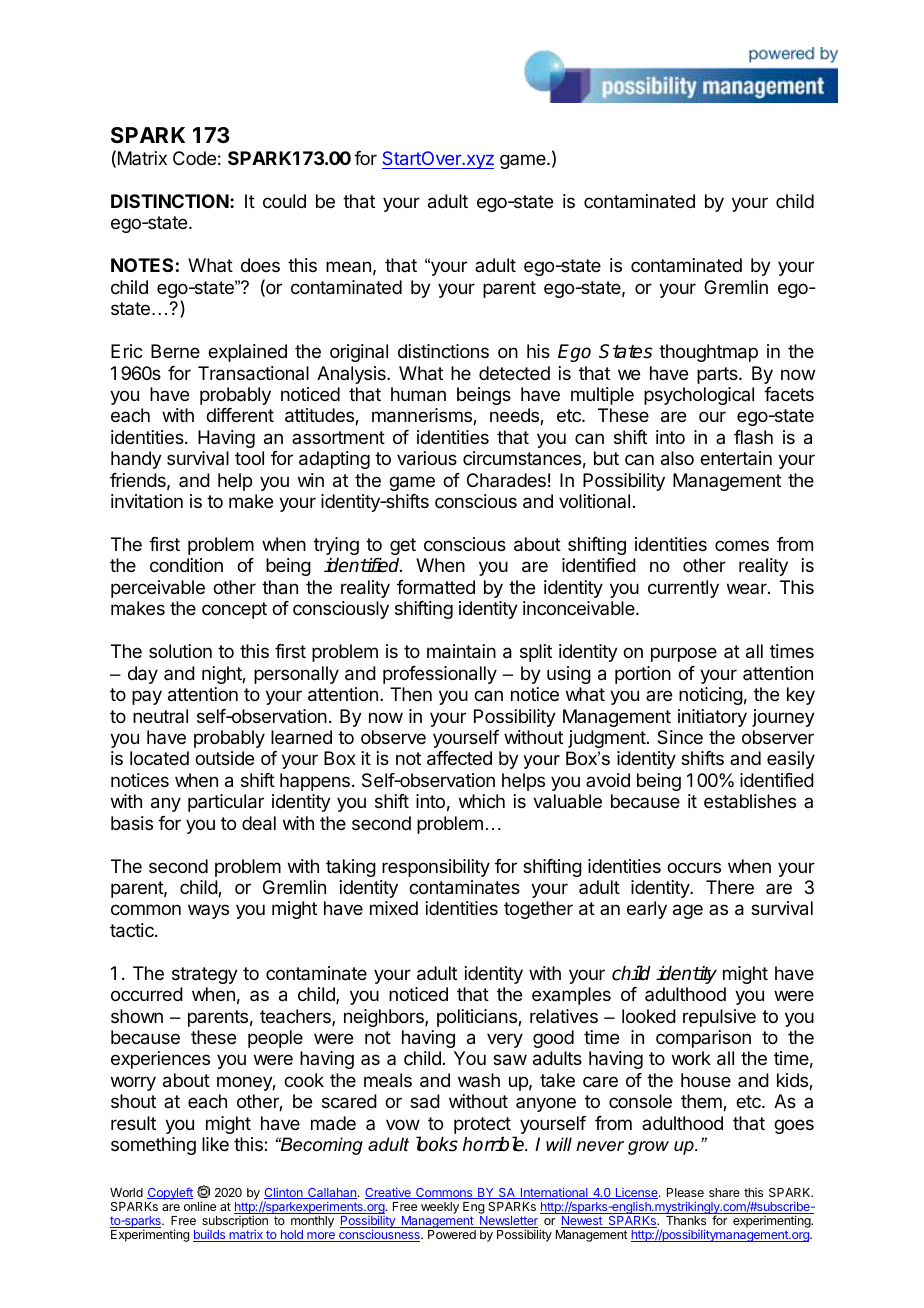 The image size is (924, 1308). What do you see at coordinates (724, 1192) in the screenshot?
I see `share` at bounding box center [724, 1192].
